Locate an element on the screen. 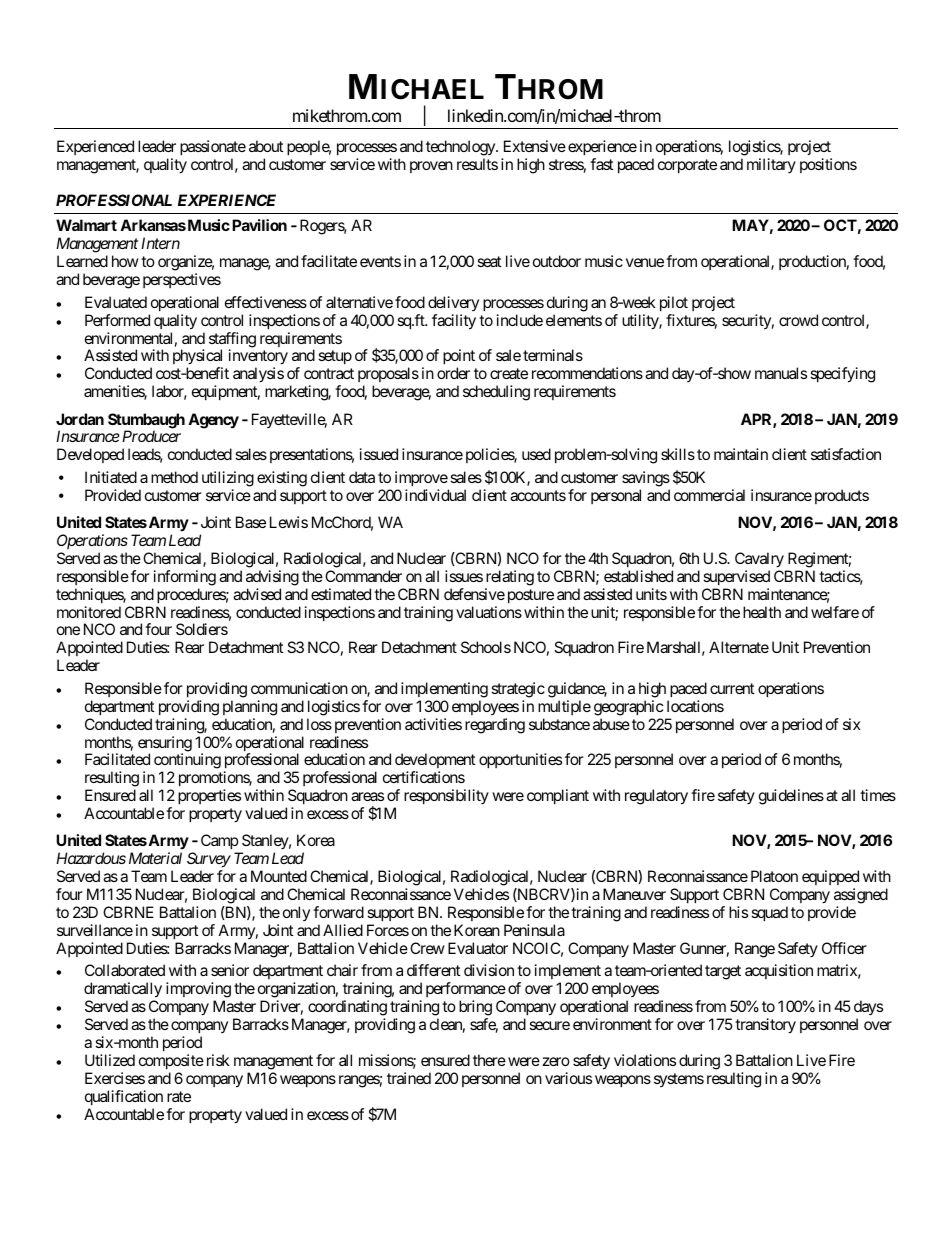 The width and height of the screenshot is (952, 1233). health is located at coordinates (762, 612).
